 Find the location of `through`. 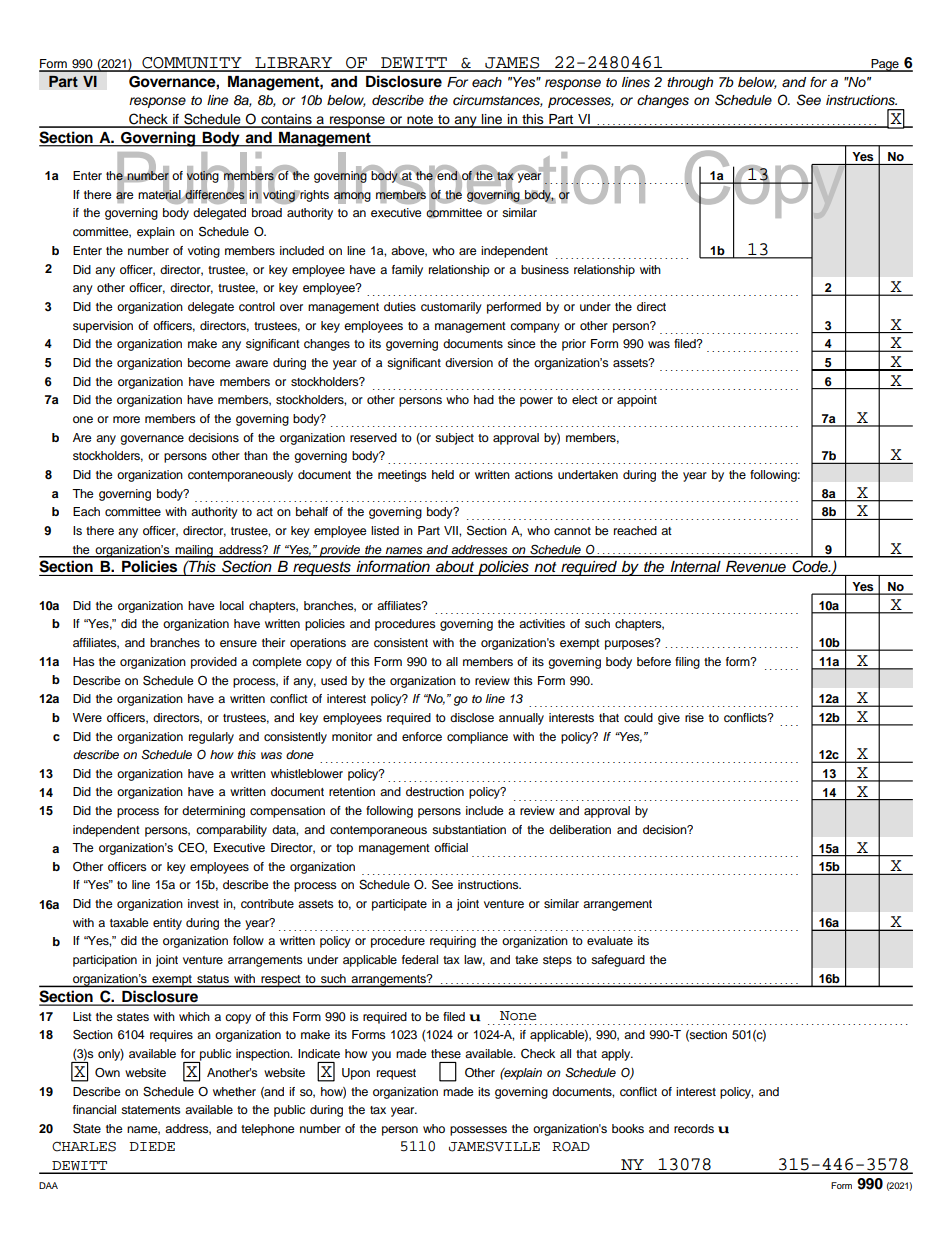

through is located at coordinates (690, 83).
